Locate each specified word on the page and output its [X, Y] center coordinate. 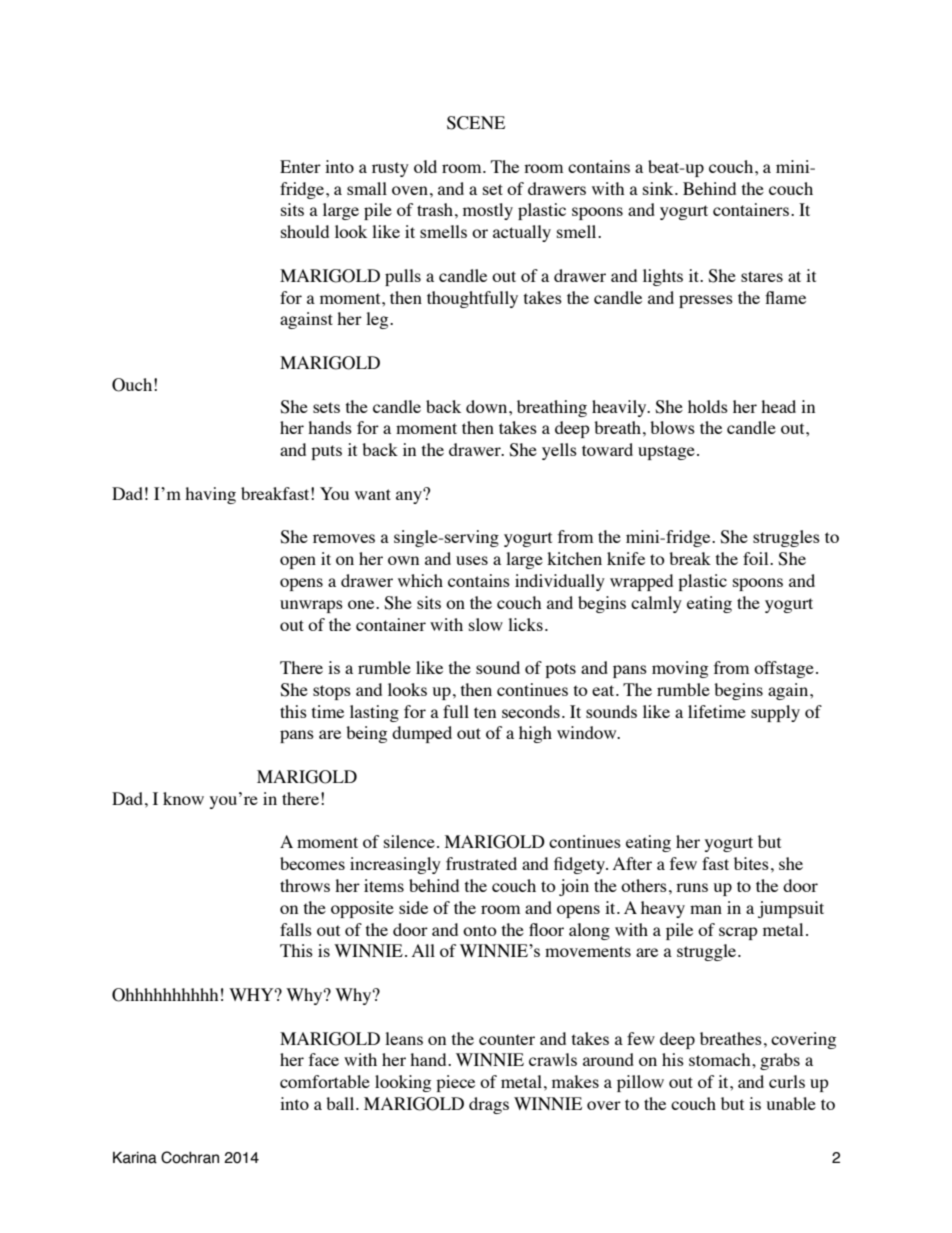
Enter [300, 166]
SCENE [476, 123]
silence [409, 841]
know [183, 798]
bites [751, 863]
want [373, 494]
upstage [666, 452]
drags [489, 1105]
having [210, 495]
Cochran [190, 1157]
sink [659, 188]
